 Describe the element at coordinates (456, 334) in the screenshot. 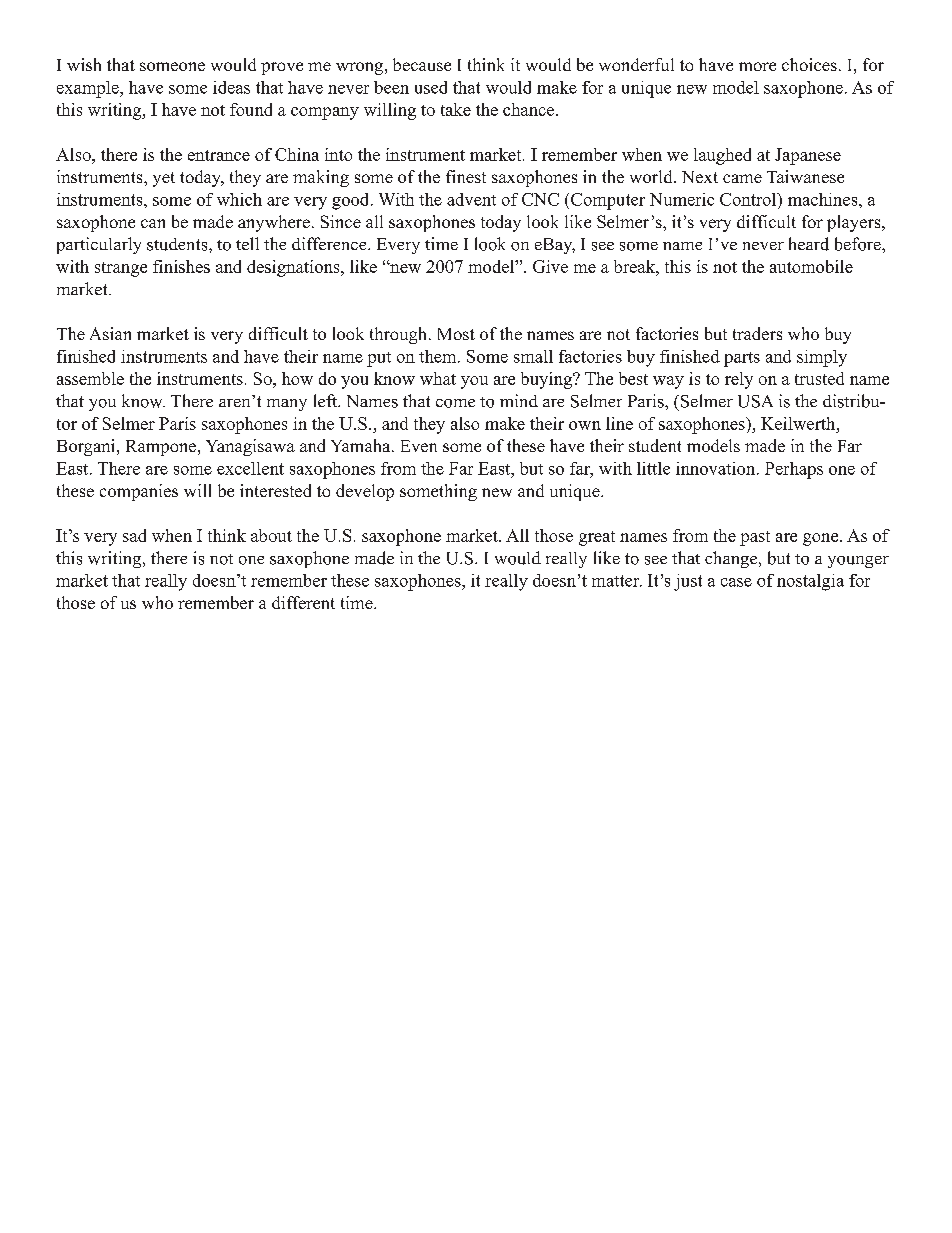

I see `Most` at that location.
